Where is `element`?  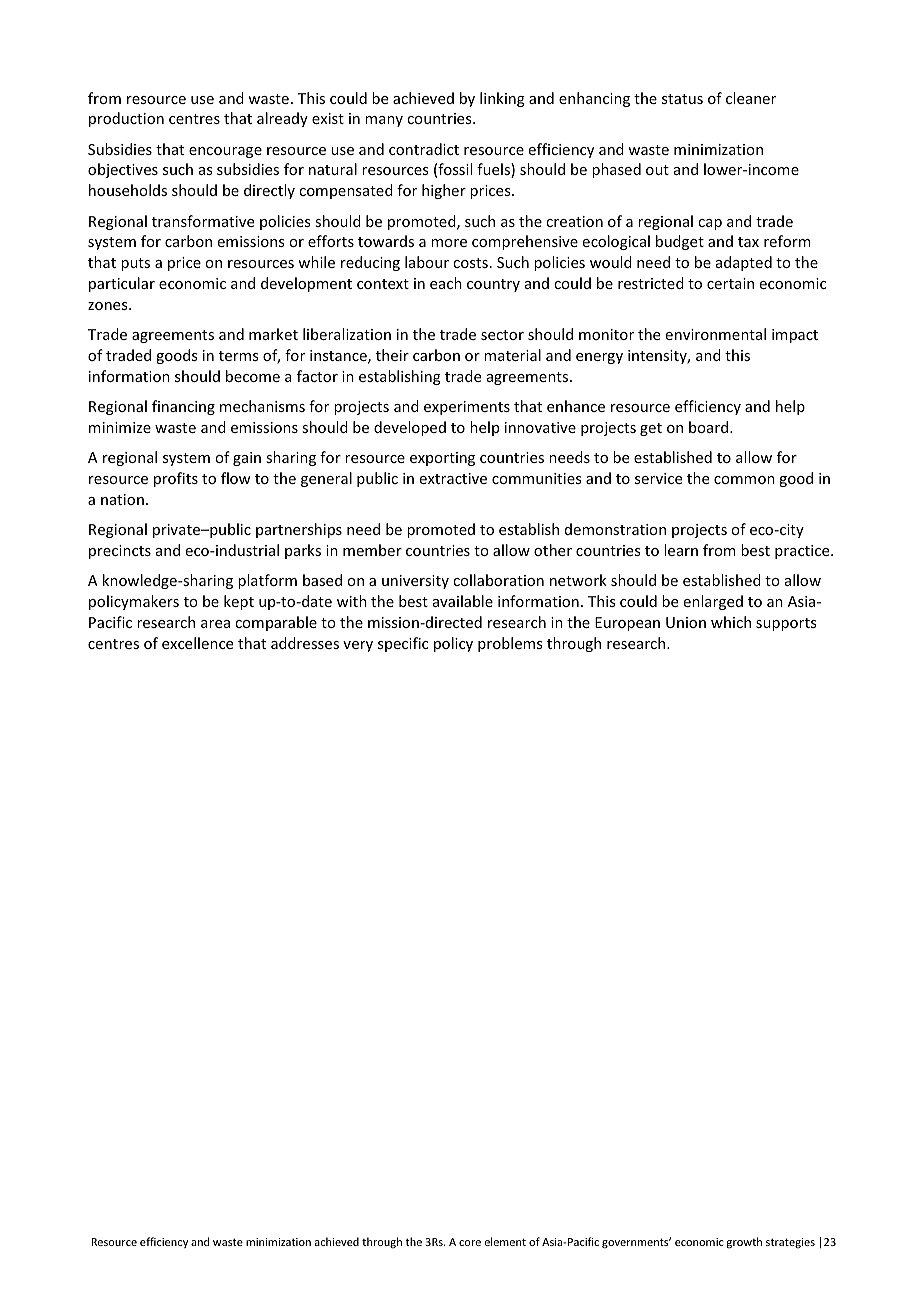 element is located at coordinates (505, 1241).
